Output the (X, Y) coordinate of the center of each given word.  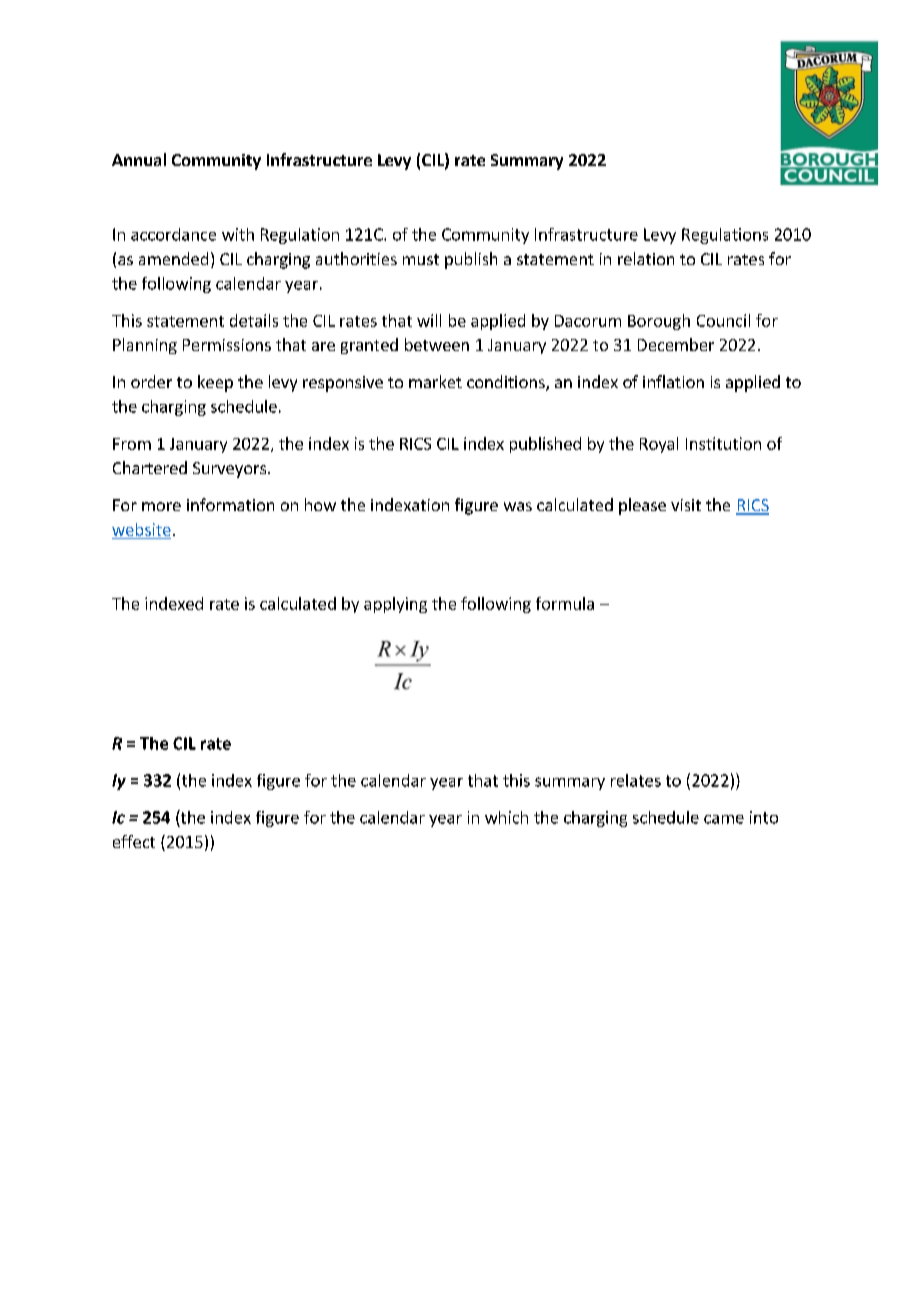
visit (686, 505)
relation (646, 258)
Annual (139, 159)
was (518, 506)
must (421, 259)
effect (134, 841)
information (230, 504)
